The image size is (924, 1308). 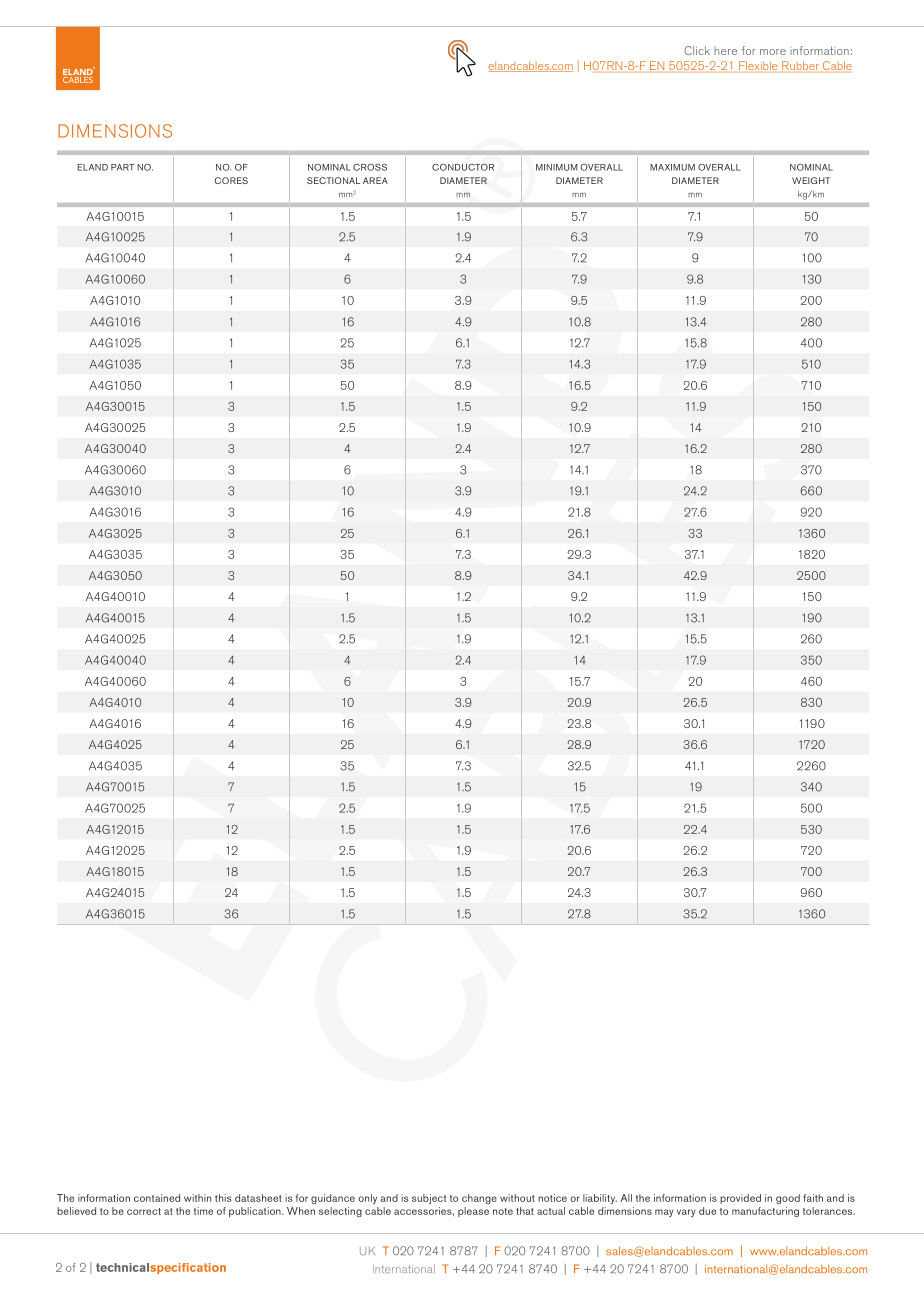 I want to click on provided, so click(x=740, y=1199).
